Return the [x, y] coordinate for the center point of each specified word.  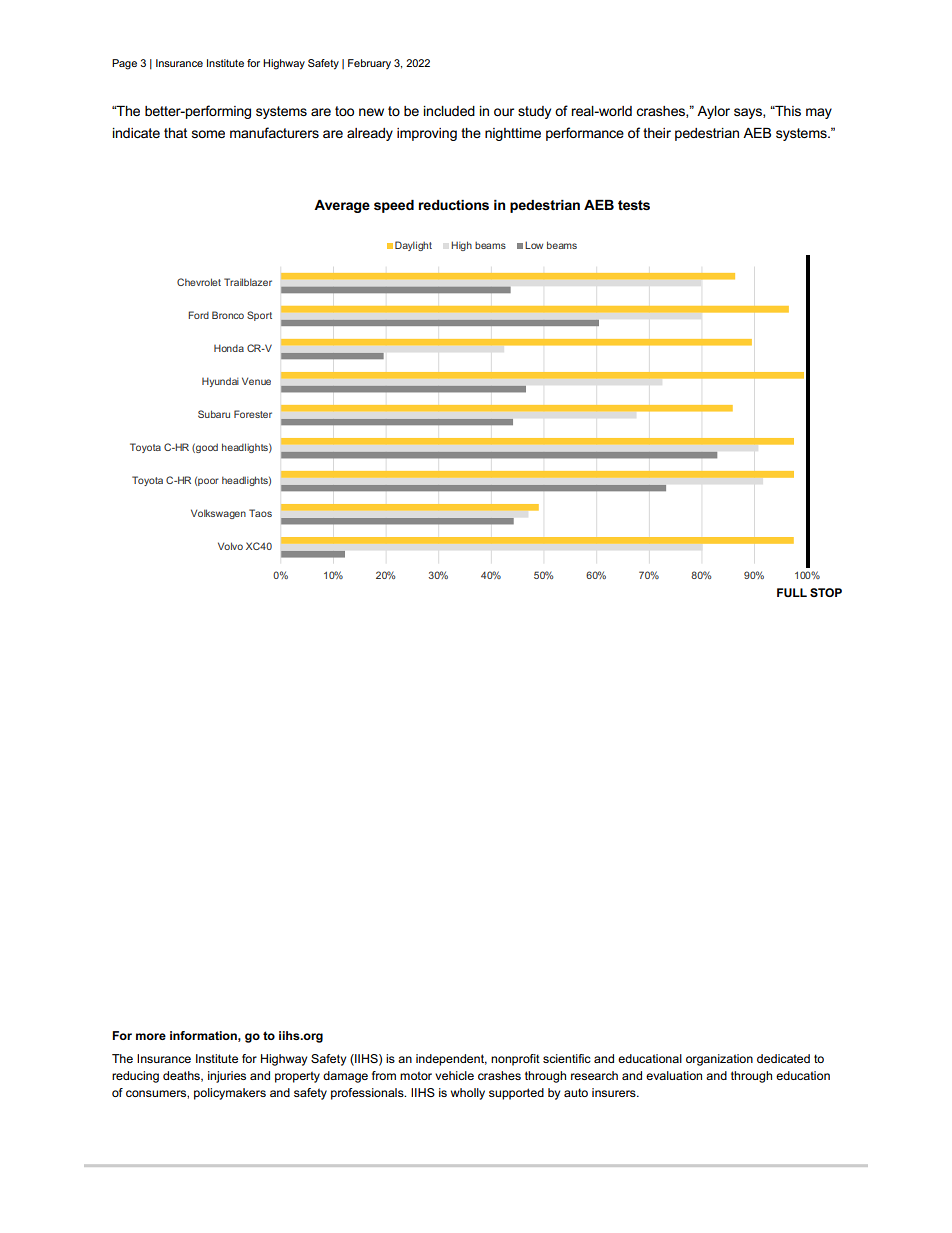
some [208, 134]
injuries [227, 1077]
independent [451, 1060]
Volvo [230, 546]
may [819, 113]
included [449, 111]
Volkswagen [218, 514]
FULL [792, 592]
